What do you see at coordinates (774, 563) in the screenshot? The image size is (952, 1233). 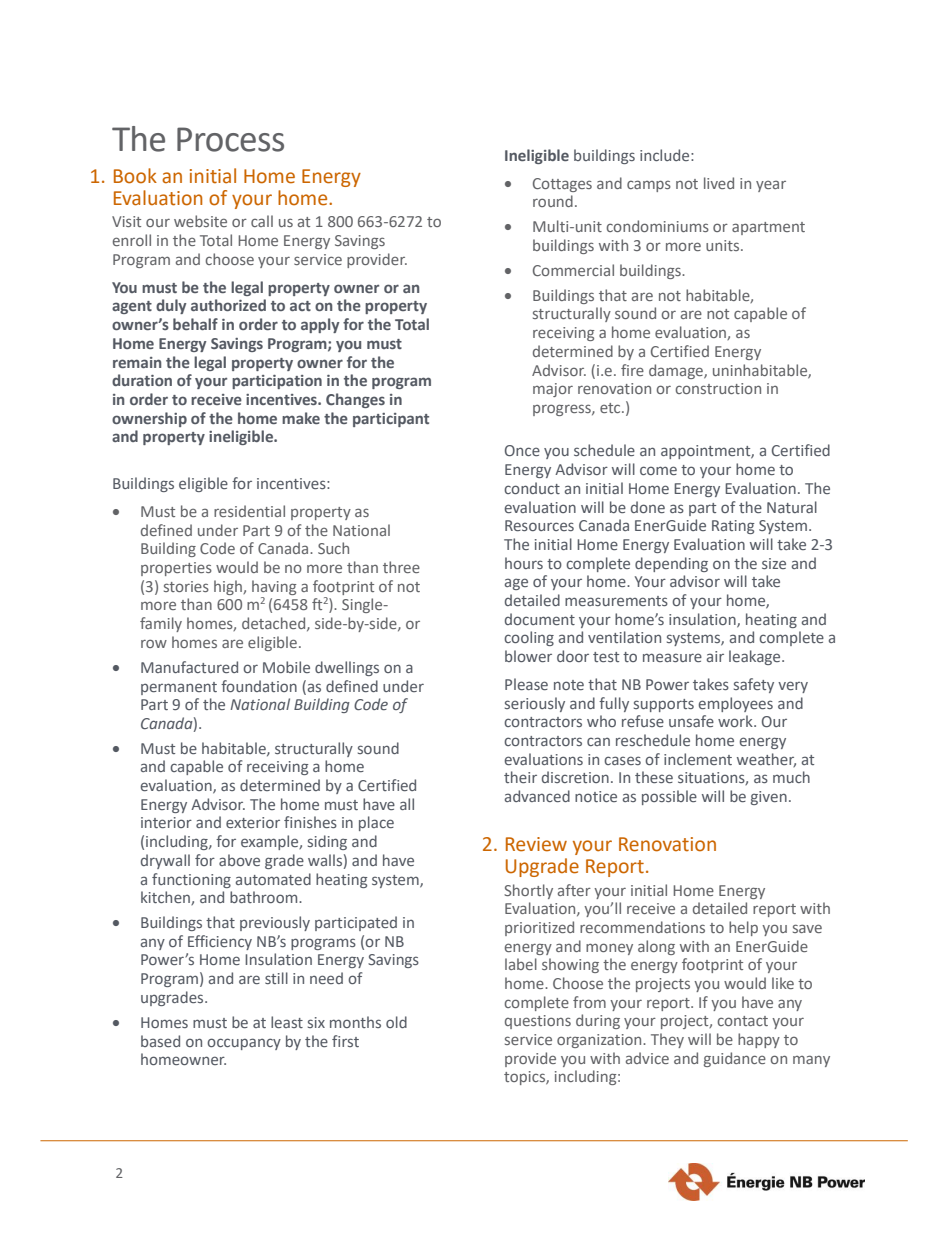 I see `size` at bounding box center [774, 563].
